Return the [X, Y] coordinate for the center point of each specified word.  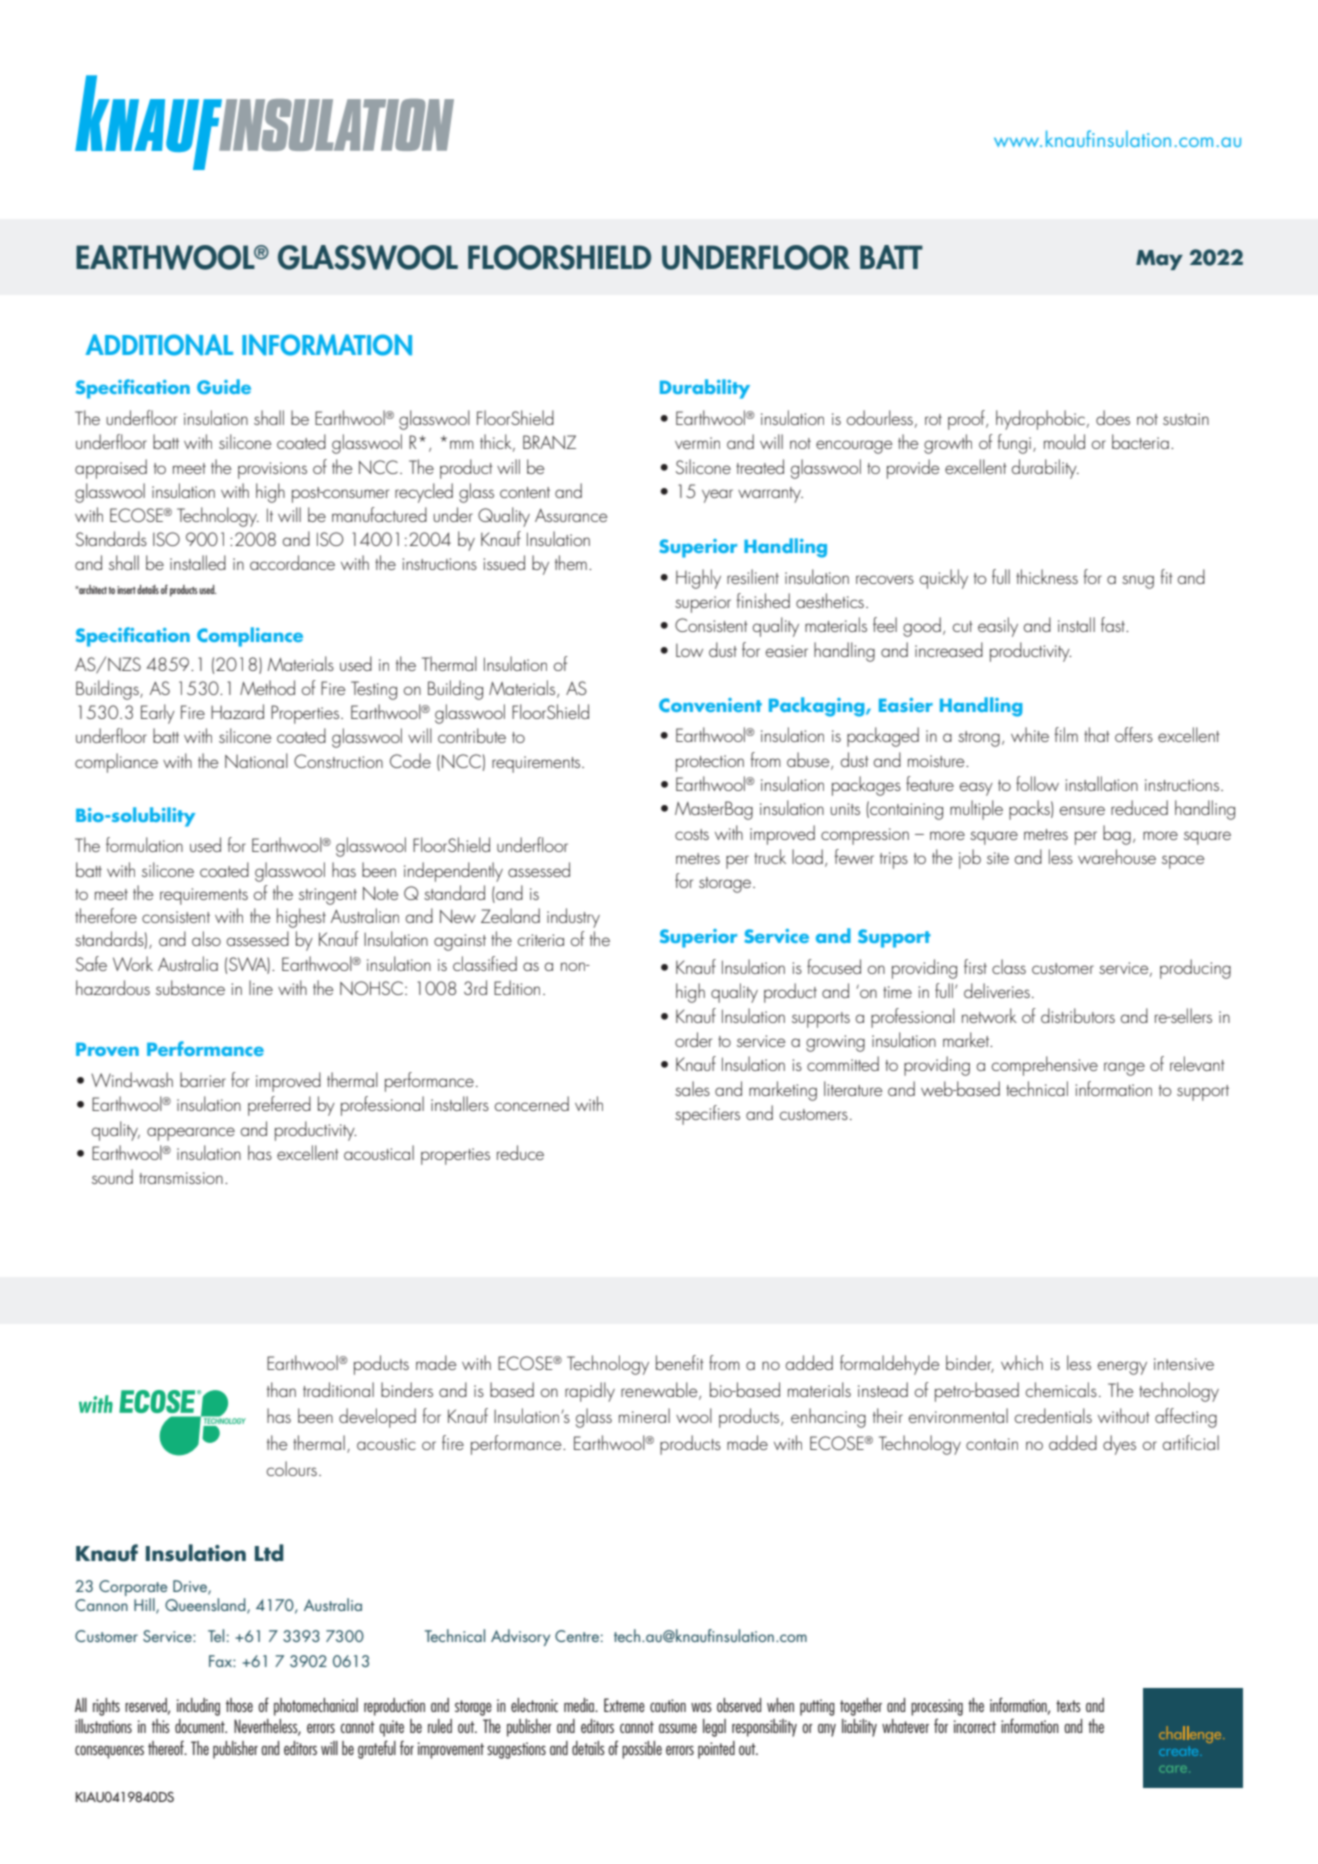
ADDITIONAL [159, 345]
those [239, 1705]
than [281, 1389]
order [693, 1039]
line [261, 987]
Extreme [624, 1705]
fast [1114, 624]
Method [267, 687]
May [1159, 260]
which [1022, 1362]
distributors [1078, 1015]
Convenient [710, 705]
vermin [697, 443]
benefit [680, 1362]
